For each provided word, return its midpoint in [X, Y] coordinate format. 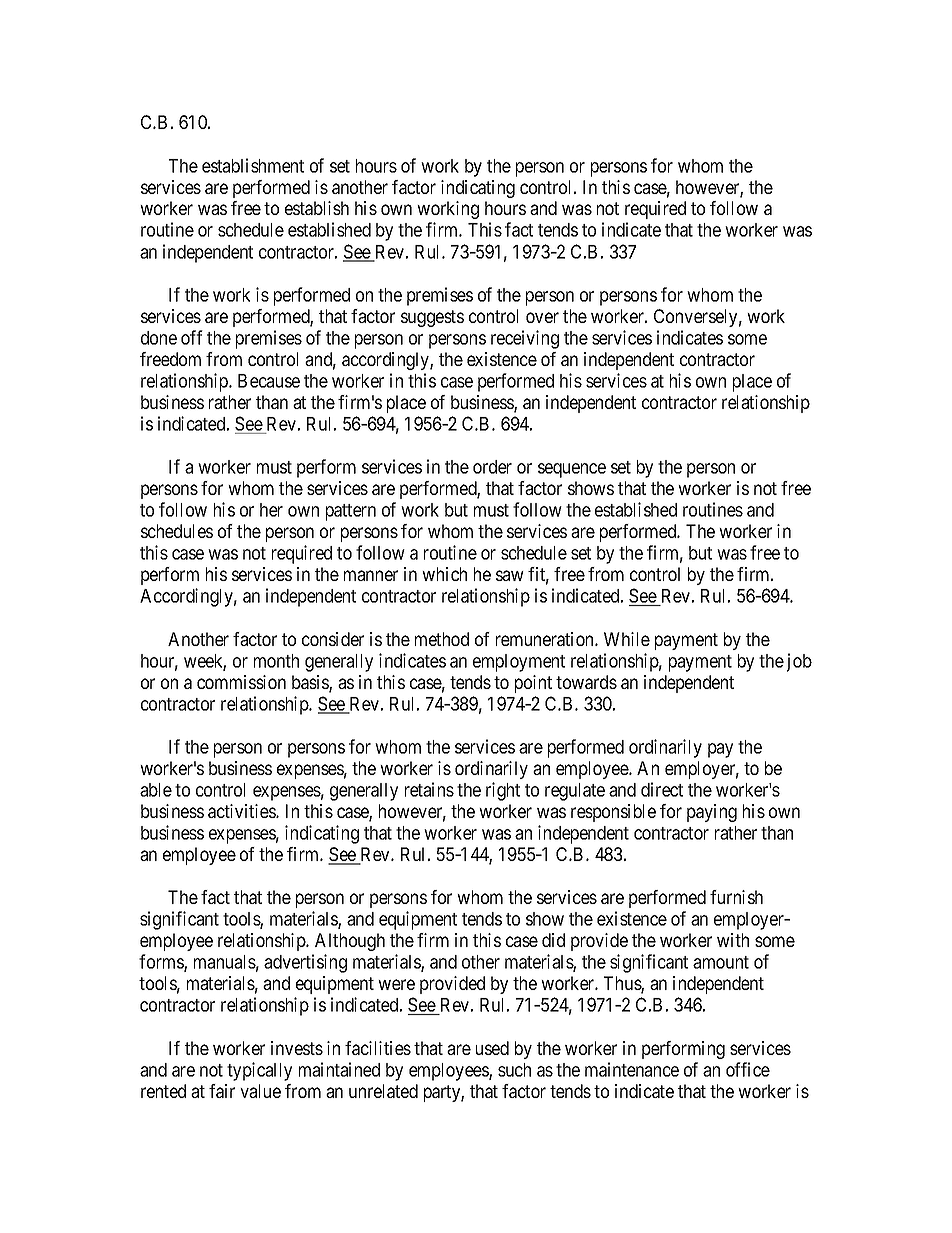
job [799, 662]
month [276, 661]
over [542, 317]
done [159, 338]
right [503, 791]
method [442, 639]
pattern [351, 512]
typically [259, 1071]
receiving [525, 339]
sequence [572, 470]
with [733, 940]
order [492, 467]
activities [242, 811]
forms [162, 963]
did [553, 940]
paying [712, 813]
